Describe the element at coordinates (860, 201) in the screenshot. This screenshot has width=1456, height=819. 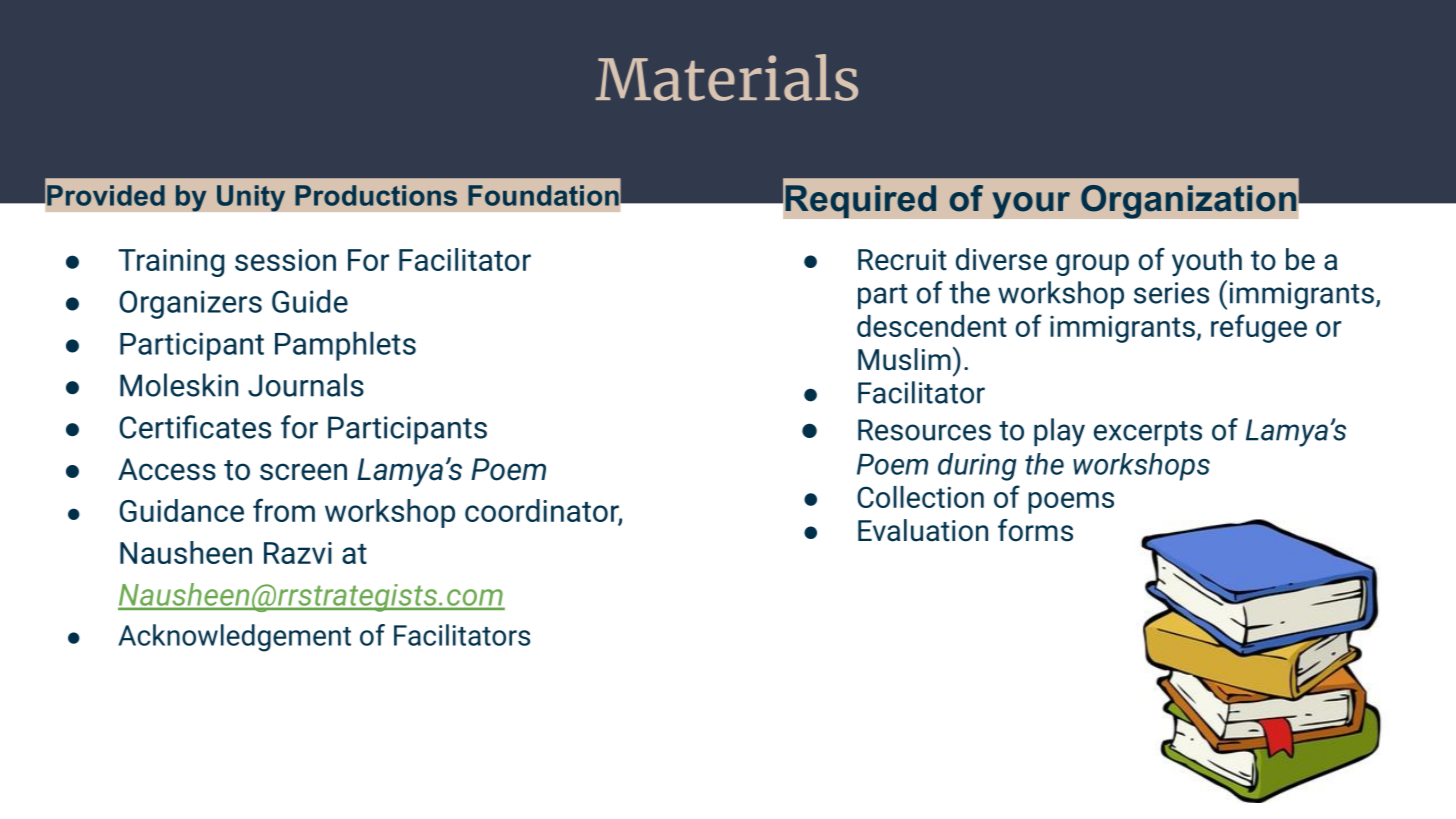
I see `Required` at that location.
